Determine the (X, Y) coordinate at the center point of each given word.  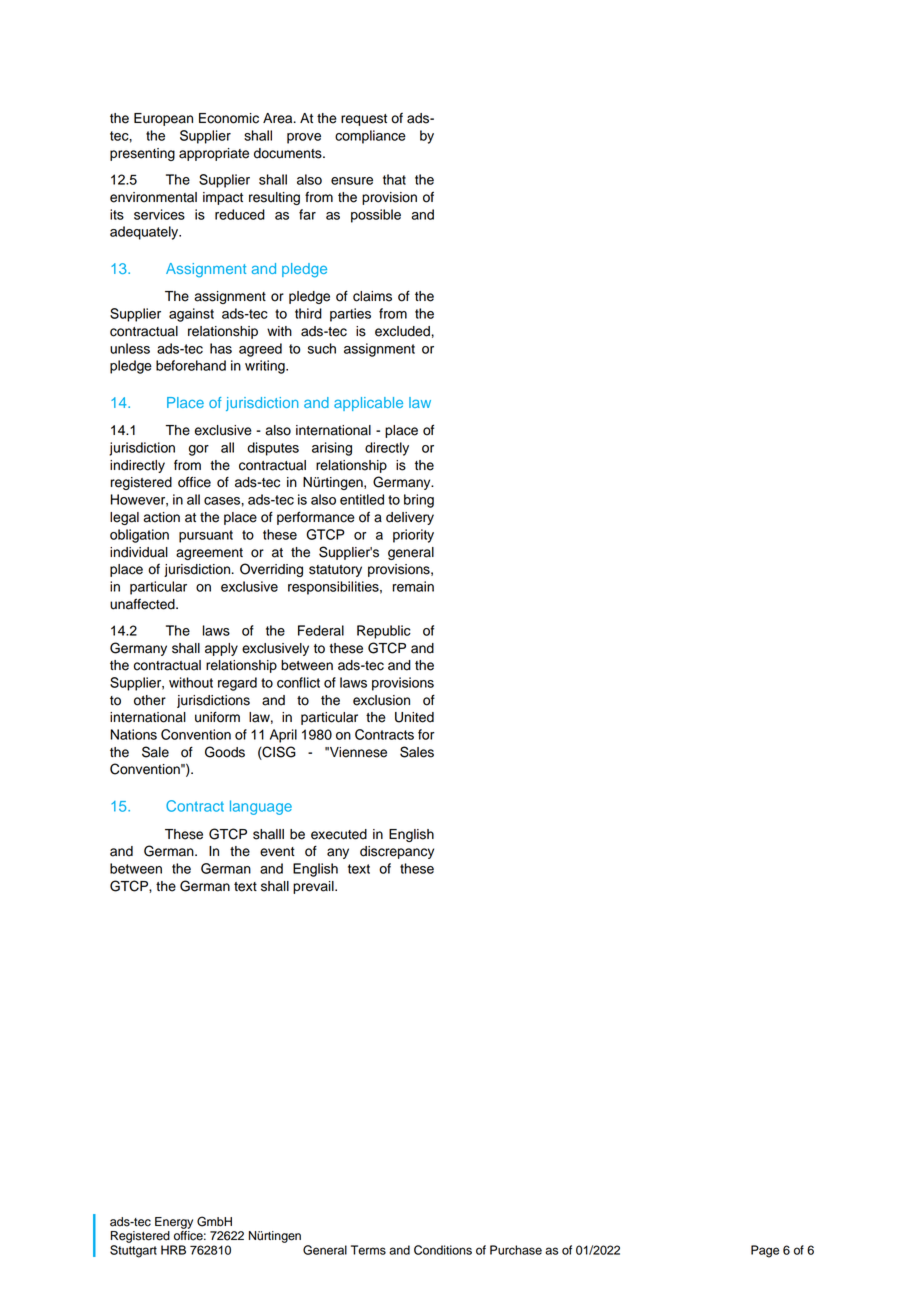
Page (765, 1251)
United (414, 717)
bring (419, 501)
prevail (314, 887)
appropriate (214, 154)
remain (413, 586)
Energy (174, 1223)
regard (237, 684)
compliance (370, 137)
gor (199, 450)
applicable (368, 404)
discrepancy (397, 852)
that (394, 179)
